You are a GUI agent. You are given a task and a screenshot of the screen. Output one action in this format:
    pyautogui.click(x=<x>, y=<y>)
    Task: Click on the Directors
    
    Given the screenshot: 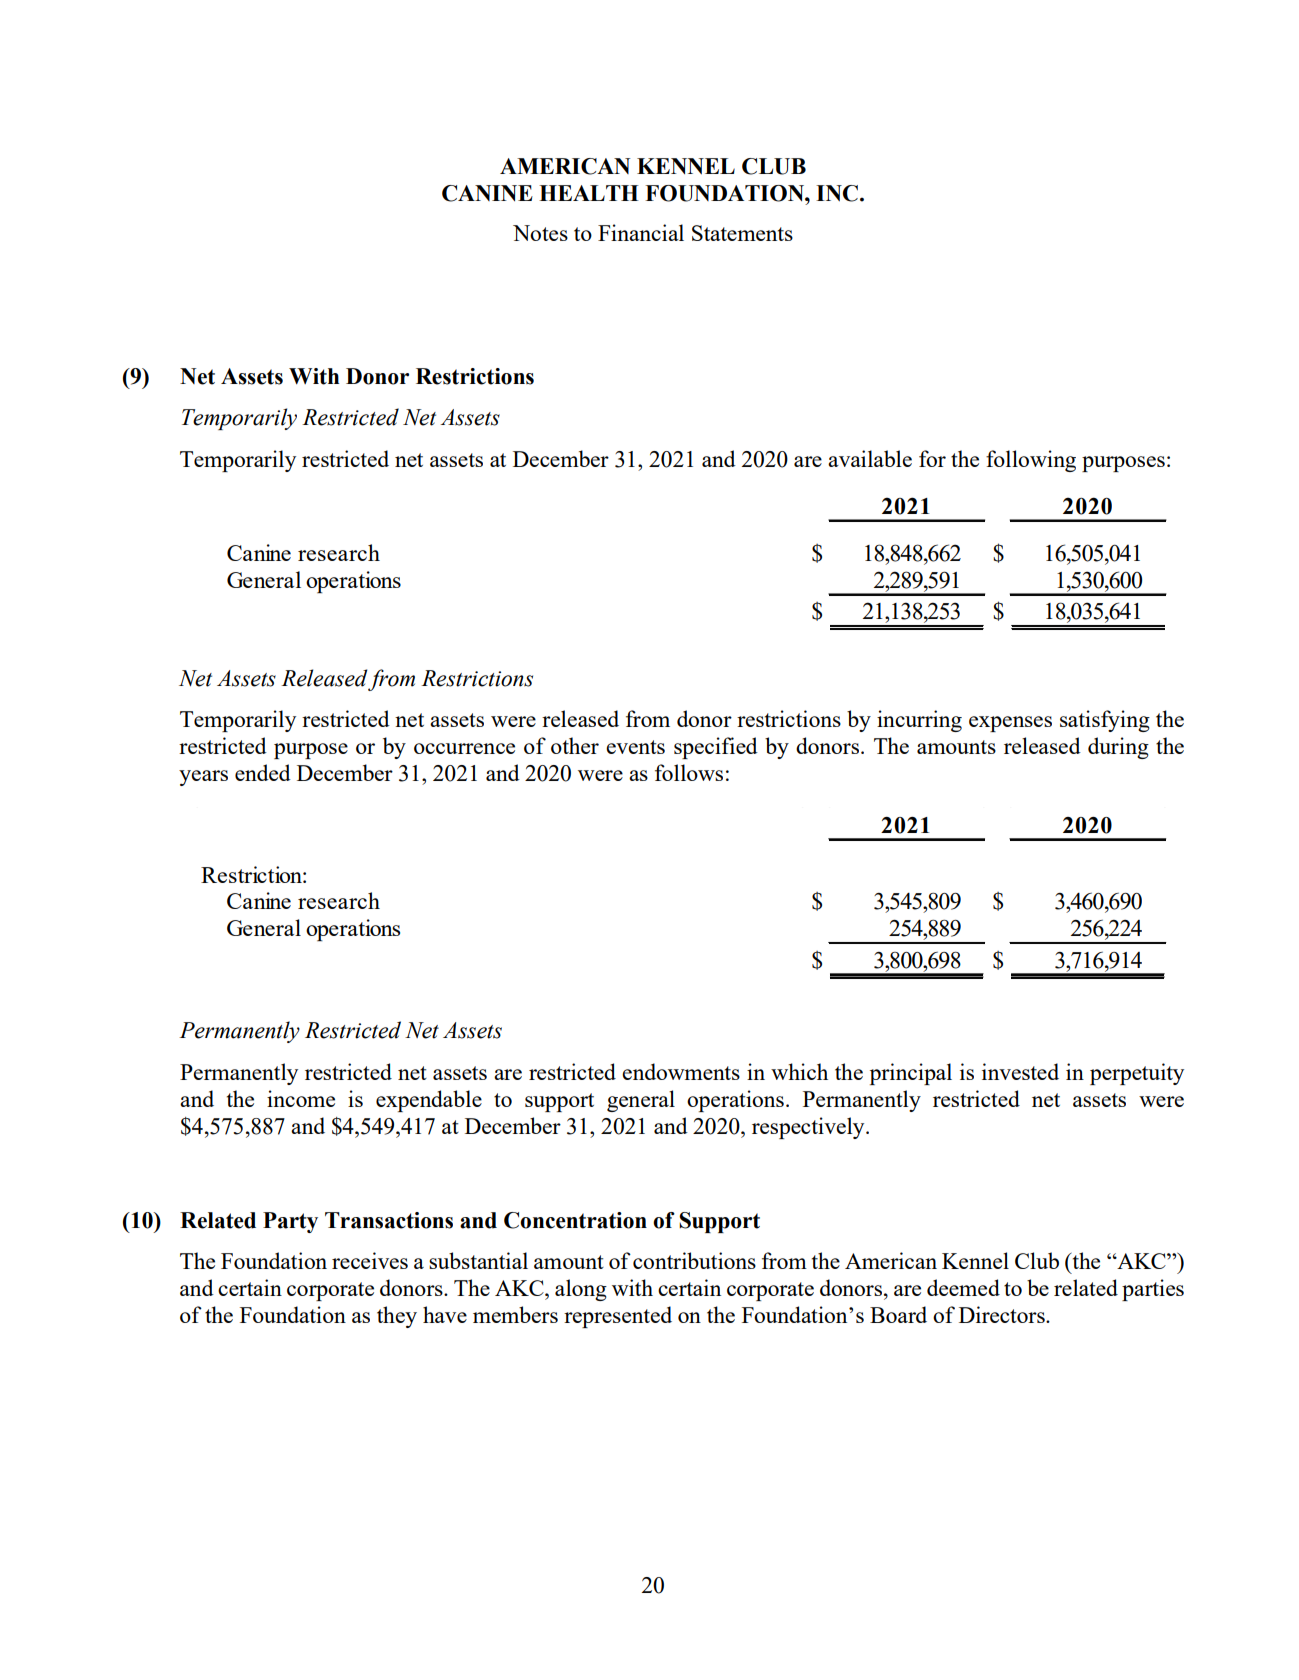 What is the action you would take?
    pyautogui.click(x=1003, y=1314)
